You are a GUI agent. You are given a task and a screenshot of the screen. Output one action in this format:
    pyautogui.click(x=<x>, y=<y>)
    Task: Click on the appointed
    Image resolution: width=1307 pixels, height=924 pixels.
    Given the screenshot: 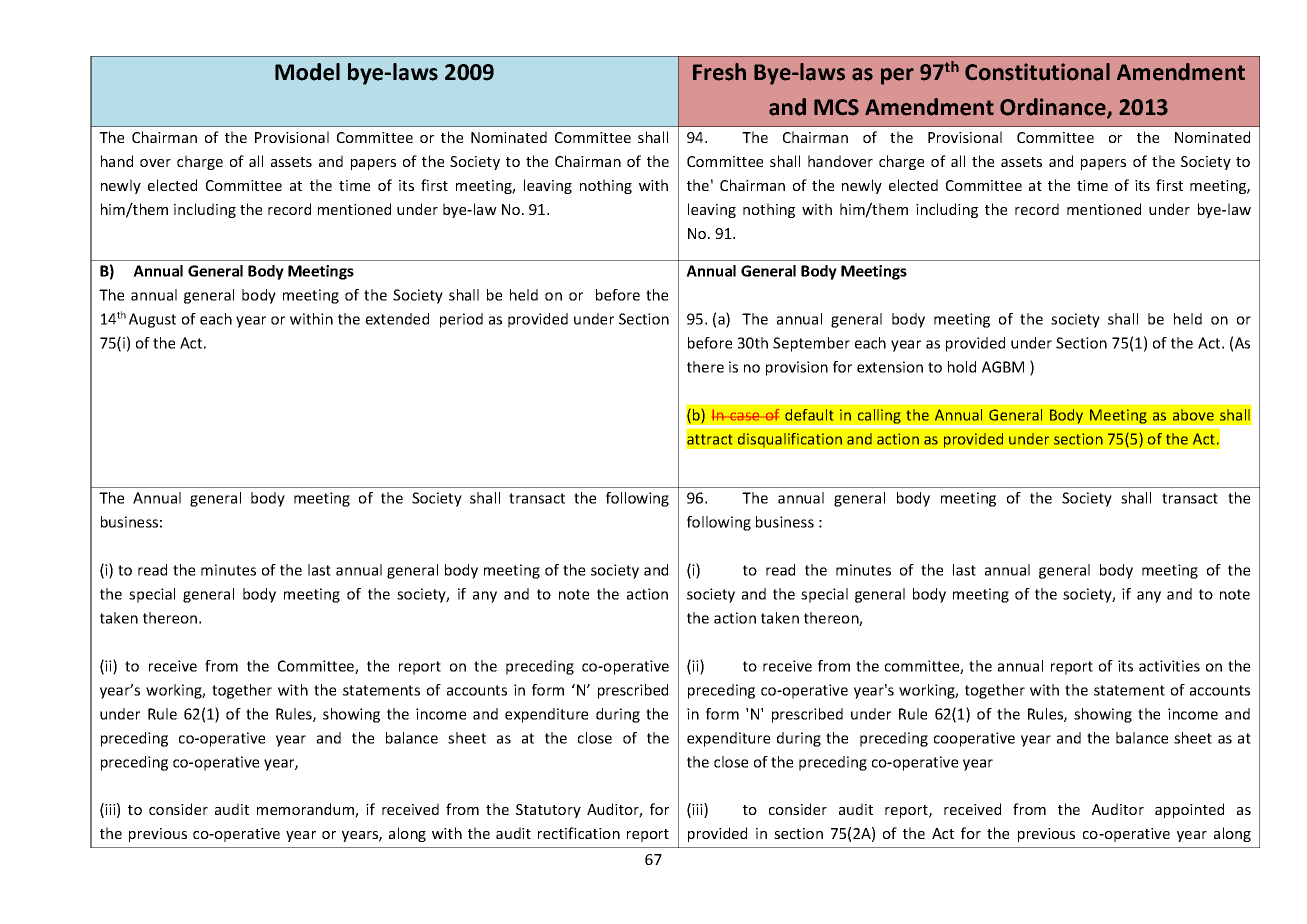 What is the action you would take?
    pyautogui.click(x=1189, y=810)
